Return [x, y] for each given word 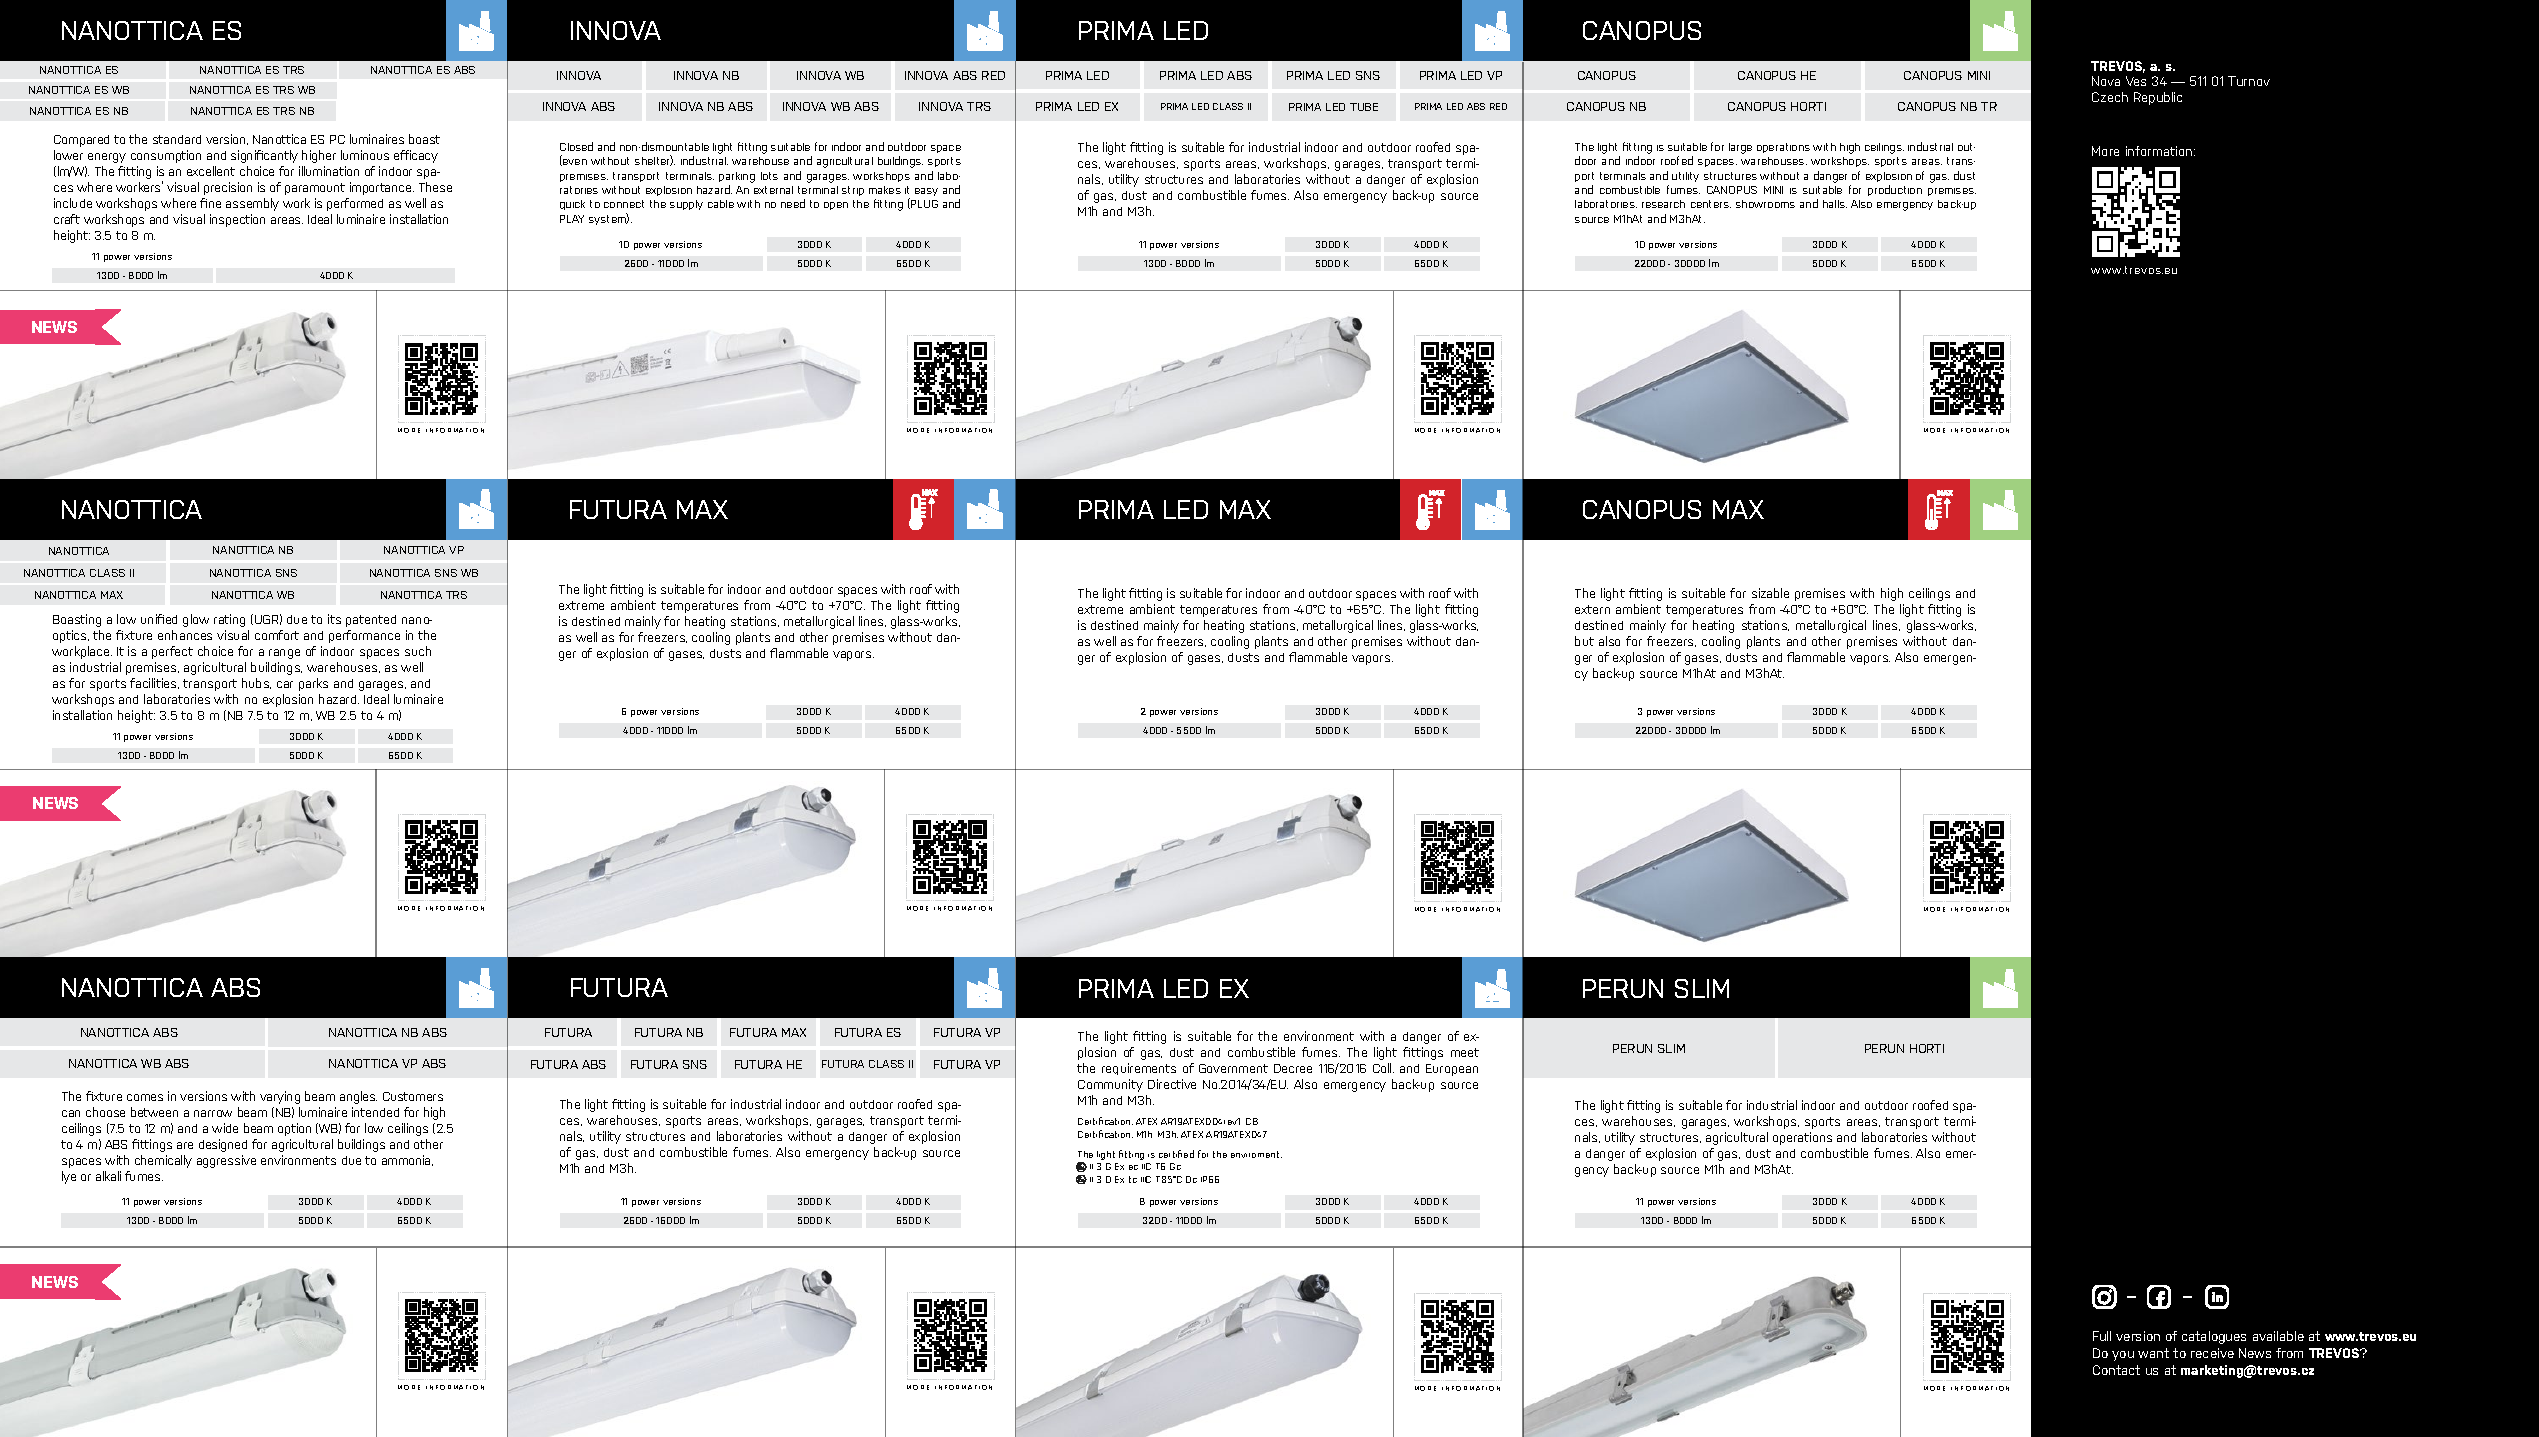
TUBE [1364, 107]
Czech [2110, 97]
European [1452, 1070]
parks [313, 684]
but [1584, 641]
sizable [1770, 593]
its [334, 619]
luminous [365, 155]
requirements [1139, 1069]
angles [358, 1097]
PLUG [923, 203]
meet [1465, 1052]
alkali [108, 1176]
